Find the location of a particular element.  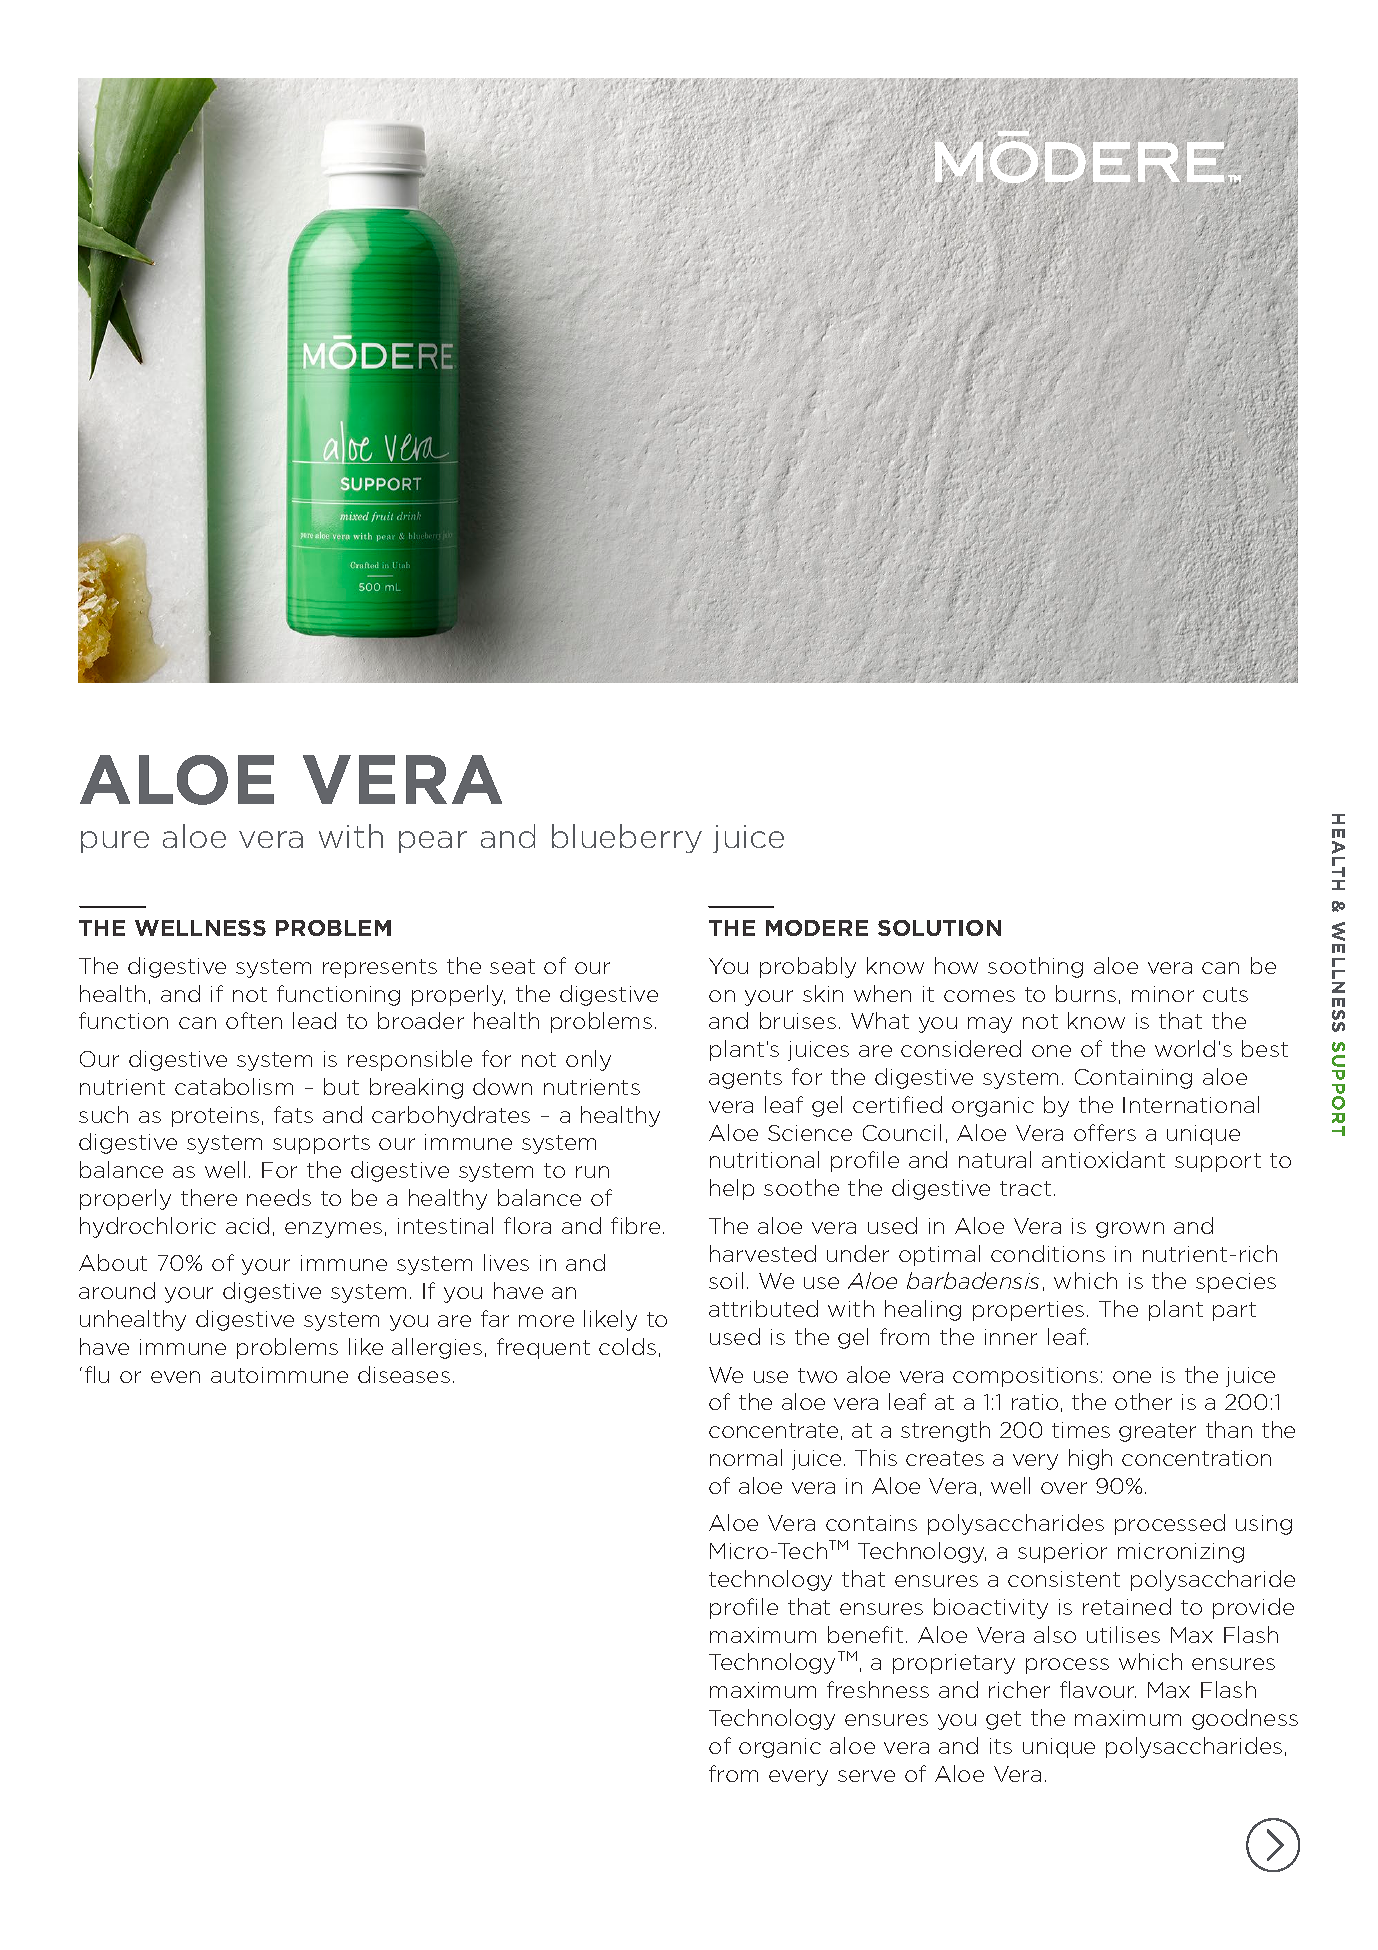

pure is located at coordinates (115, 842).
